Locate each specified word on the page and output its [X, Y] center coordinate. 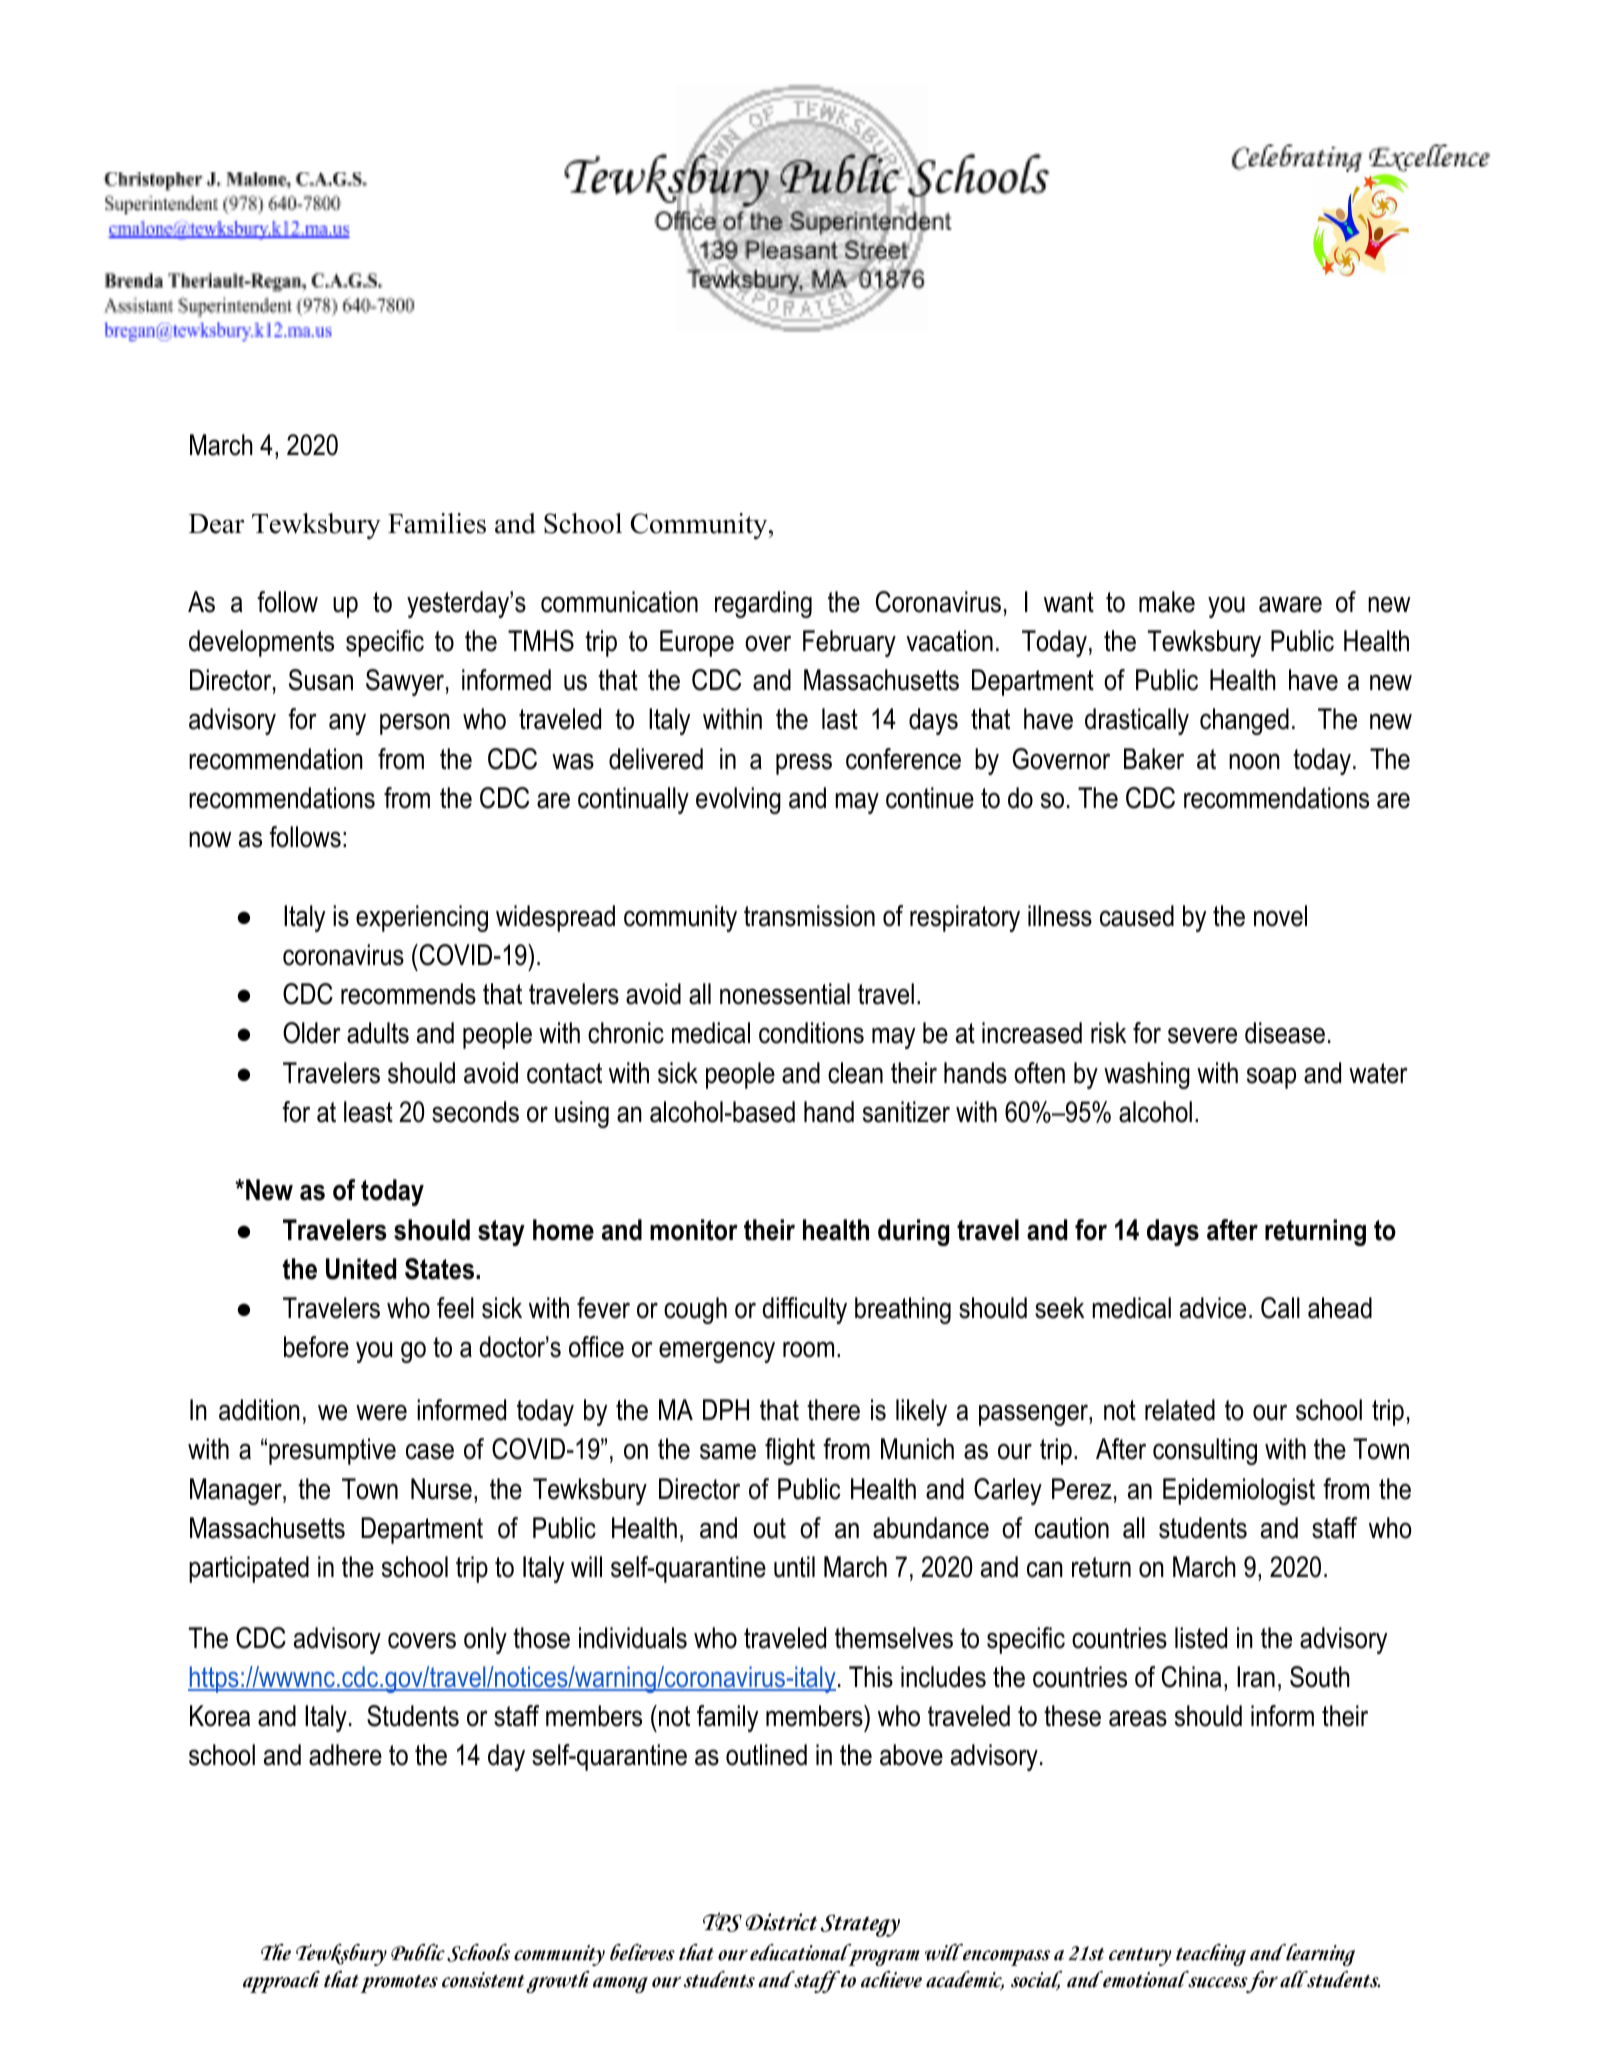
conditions [811, 1033]
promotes [399, 1984]
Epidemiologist [1239, 1491]
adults [378, 1033]
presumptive [332, 1451]
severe [1202, 1035]
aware [1290, 604]
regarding [763, 604]
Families [437, 523]
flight [790, 1451]
